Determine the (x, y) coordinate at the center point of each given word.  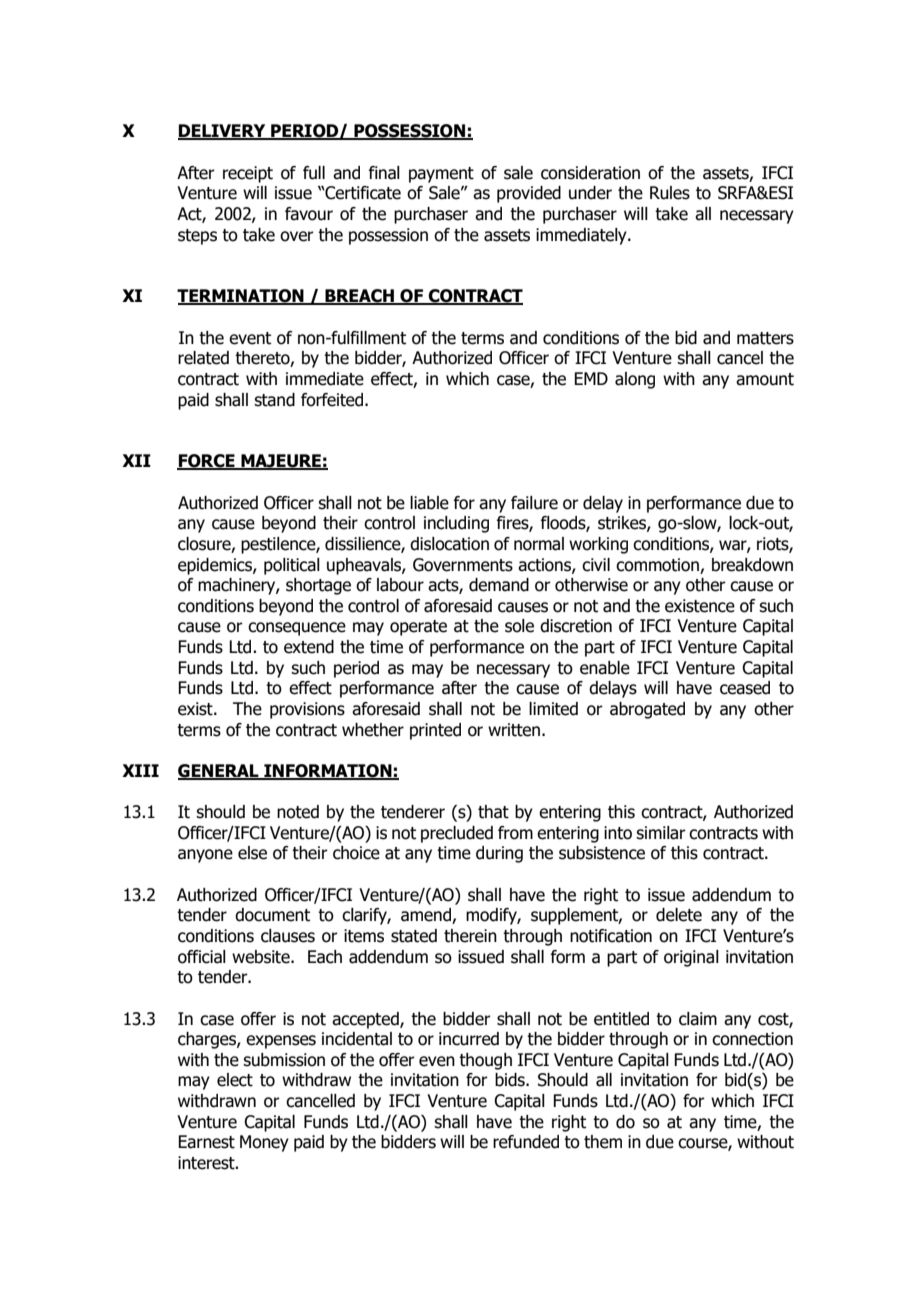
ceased (745, 688)
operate (418, 628)
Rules (670, 193)
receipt (248, 174)
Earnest (206, 1142)
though (485, 1061)
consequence (297, 629)
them (603, 1142)
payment (441, 175)
